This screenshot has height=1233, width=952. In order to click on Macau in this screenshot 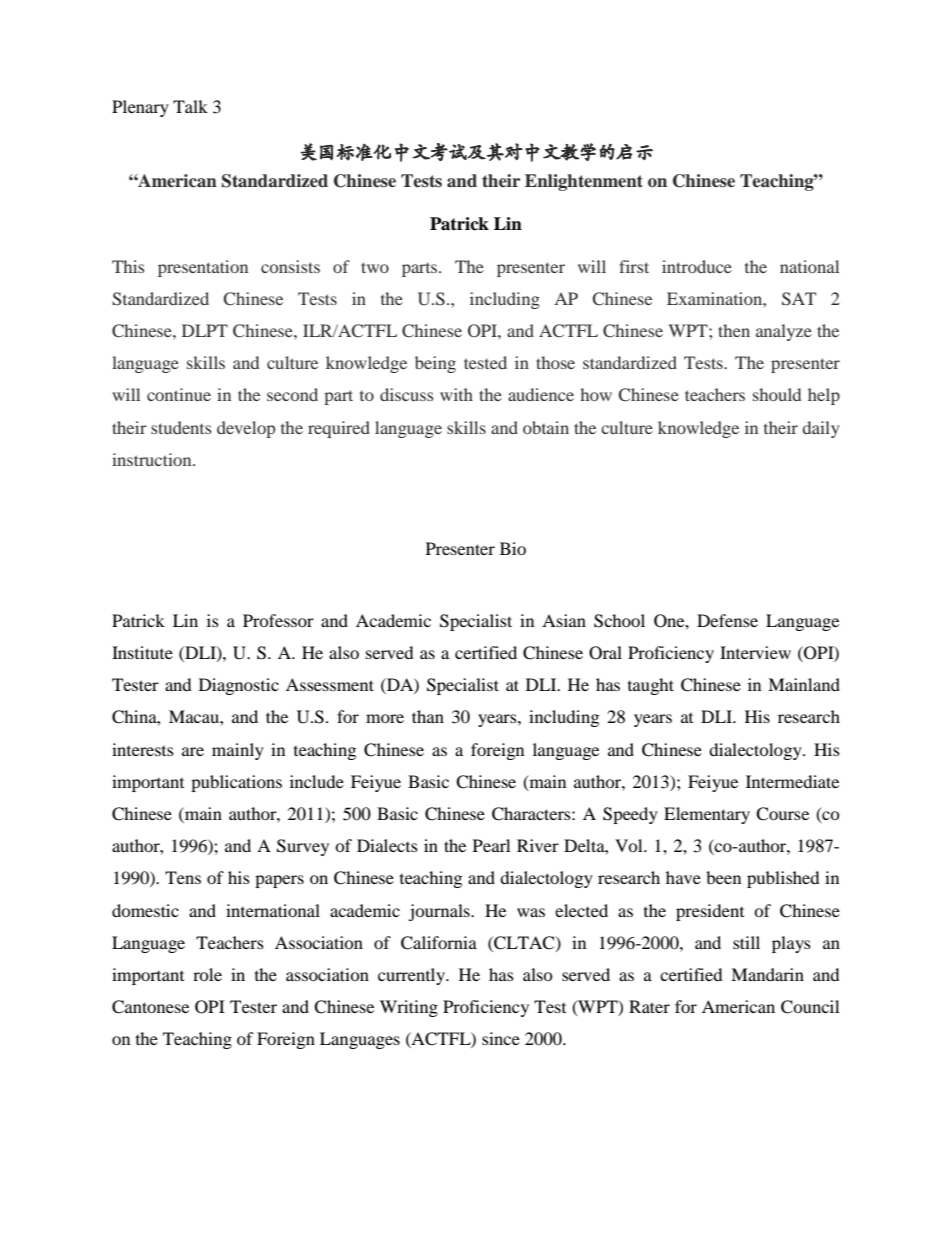, I will do `click(195, 716)`.
